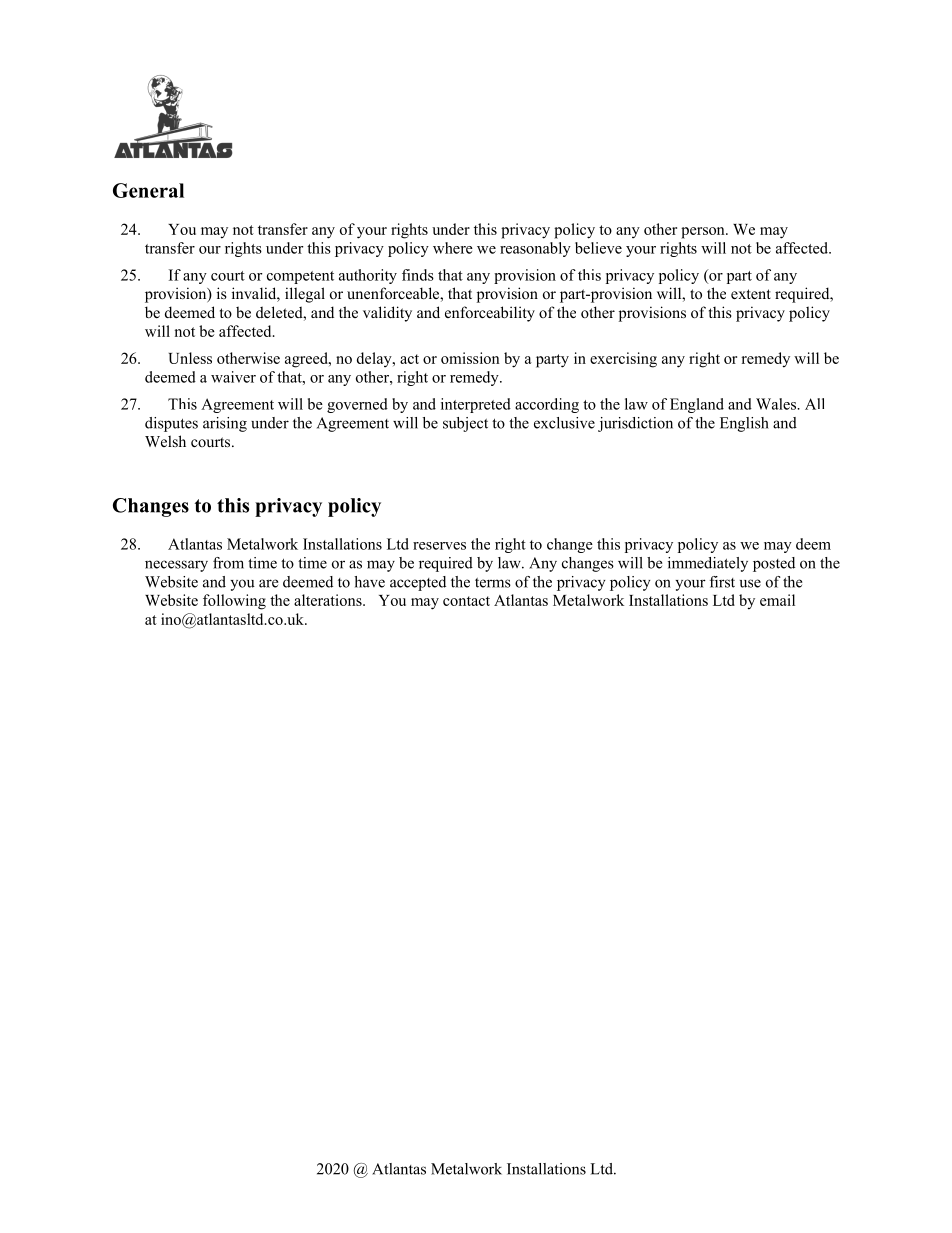  I want to click on enforceability, so click(490, 314).
